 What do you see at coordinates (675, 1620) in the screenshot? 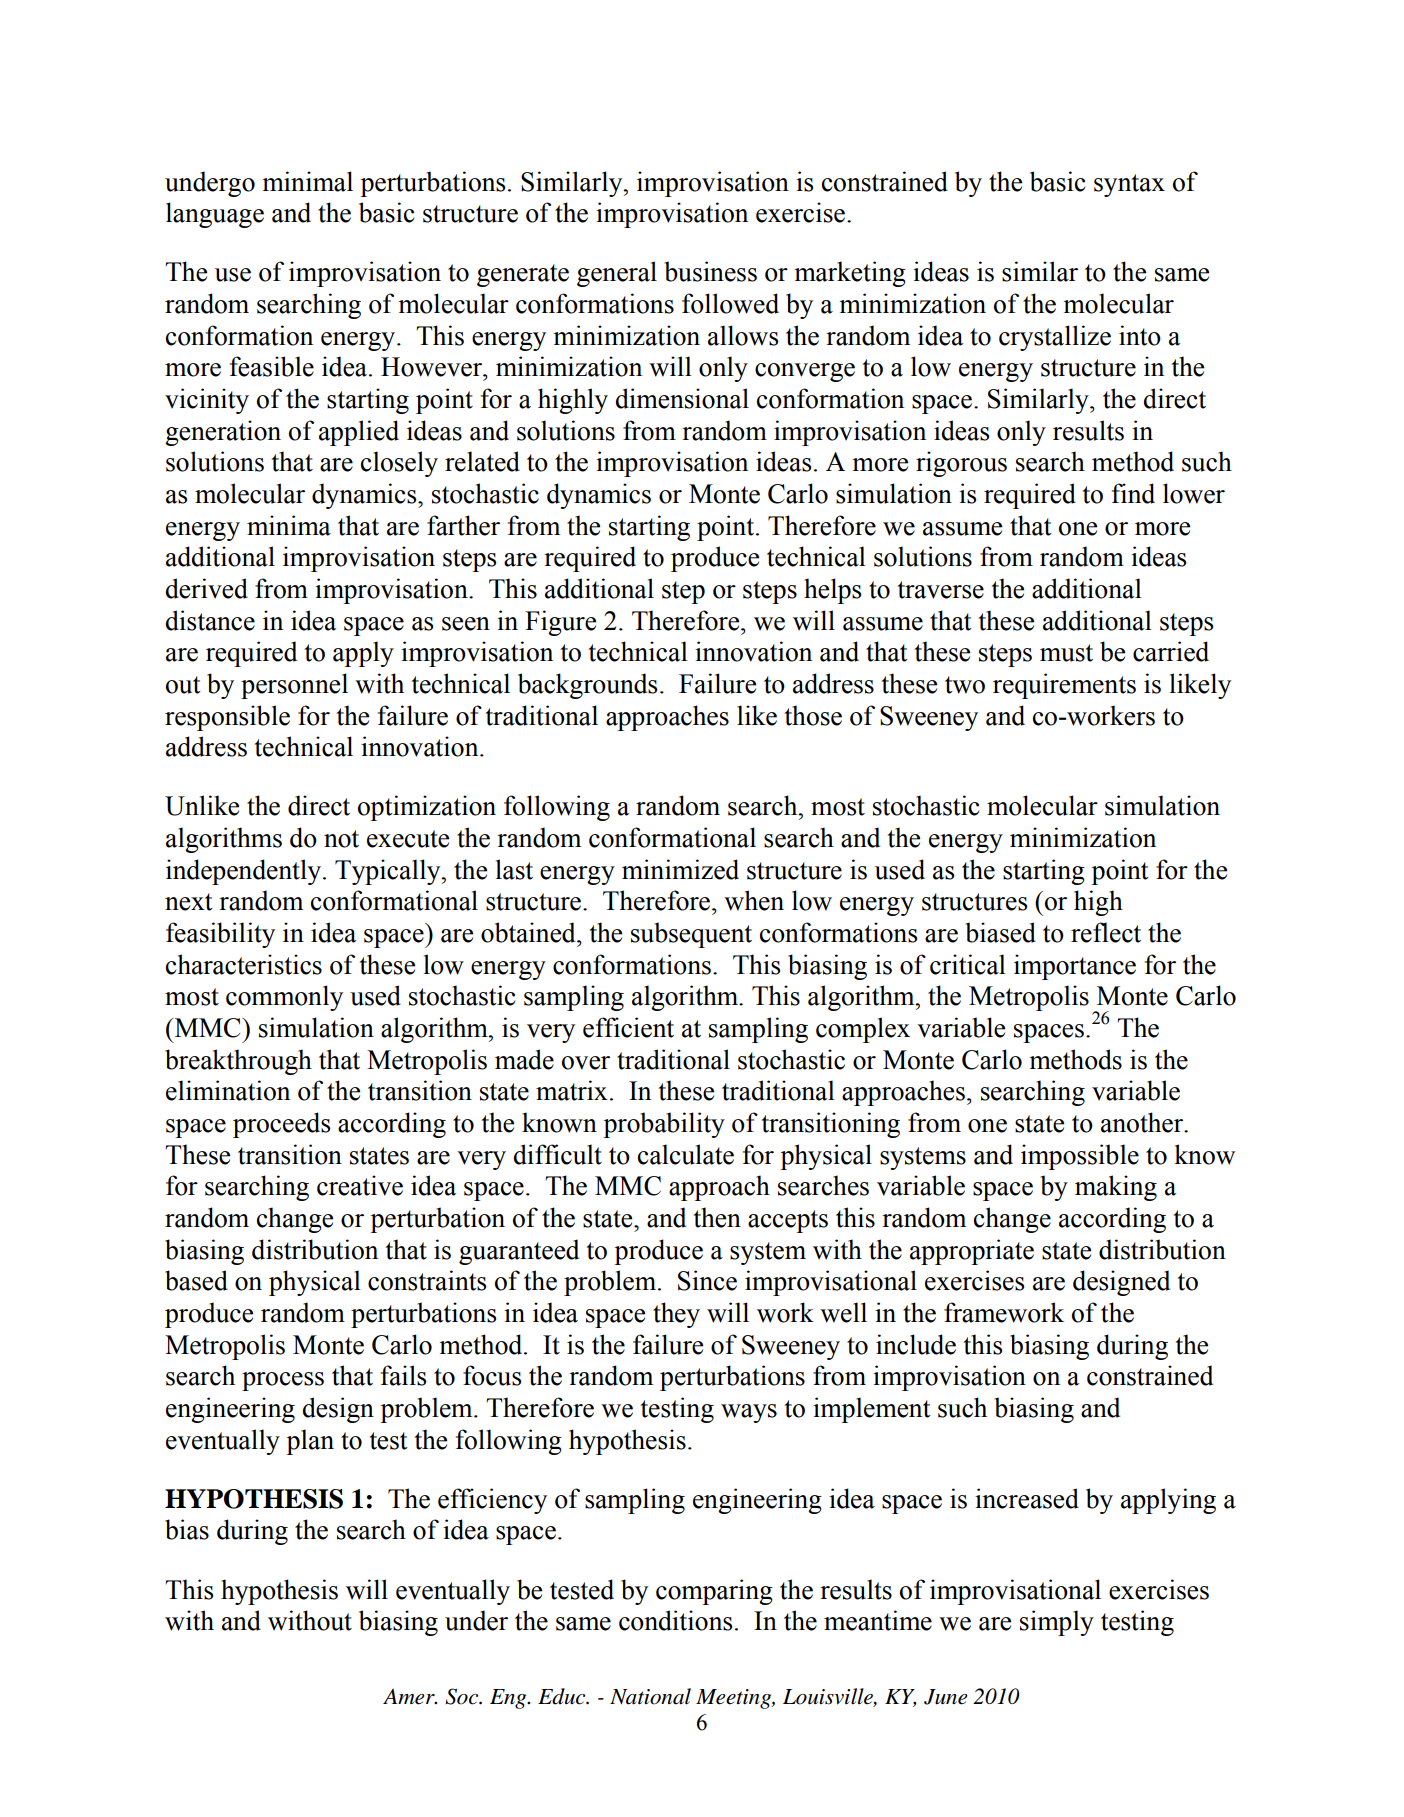
I see `conditions` at bounding box center [675, 1620].
